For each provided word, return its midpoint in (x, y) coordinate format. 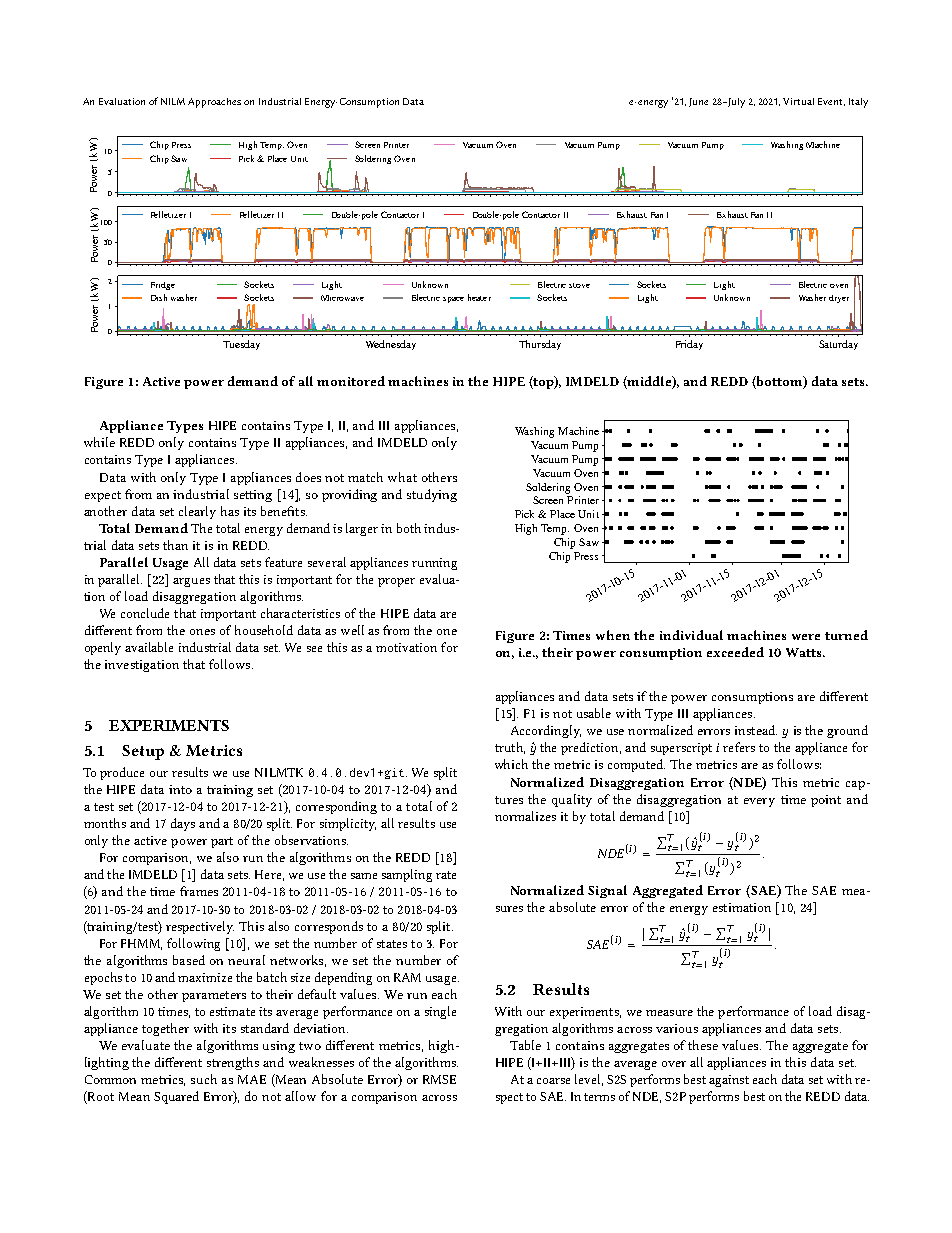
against (729, 1081)
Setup (143, 752)
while (99, 442)
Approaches (214, 103)
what (402, 477)
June (698, 102)
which (511, 764)
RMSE (439, 1079)
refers (739, 747)
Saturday (838, 345)
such (204, 1079)
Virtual (798, 101)
